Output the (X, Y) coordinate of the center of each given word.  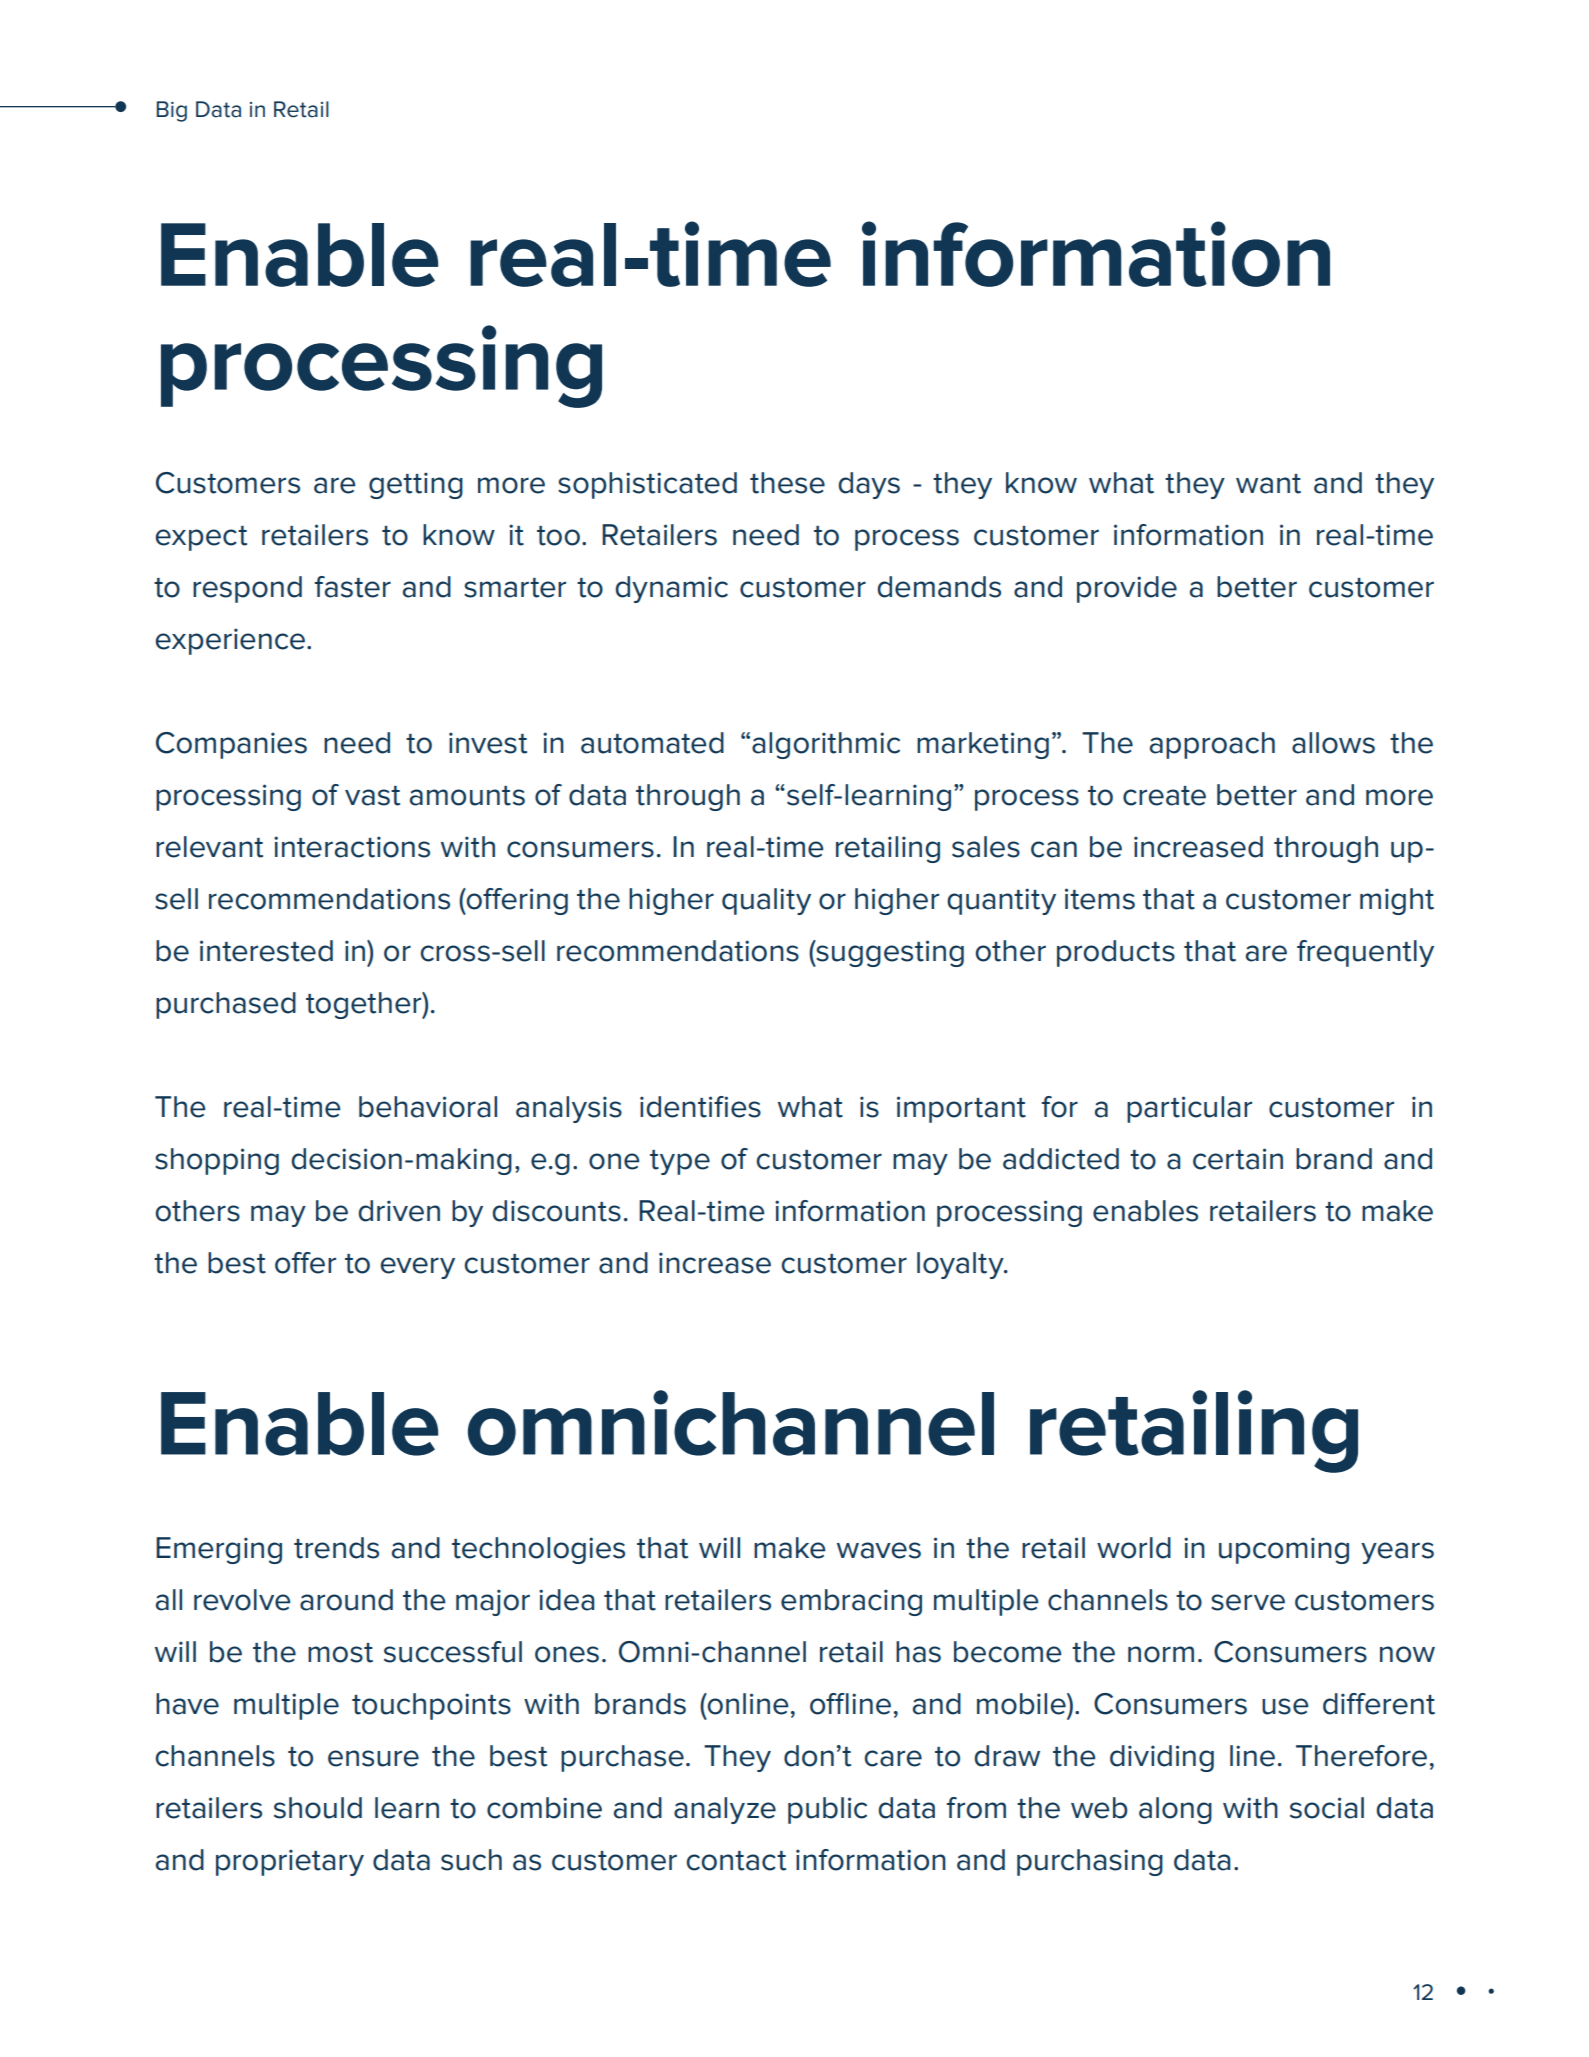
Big (171, 111)
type (680, 1162)
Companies (231, 745)
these (787, 483)
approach (1212, 745)
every (417, 1268)
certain (1238, 1159)
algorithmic (826, 745)
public (827, 1810)
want (1268, 484)
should (318, 1808)
